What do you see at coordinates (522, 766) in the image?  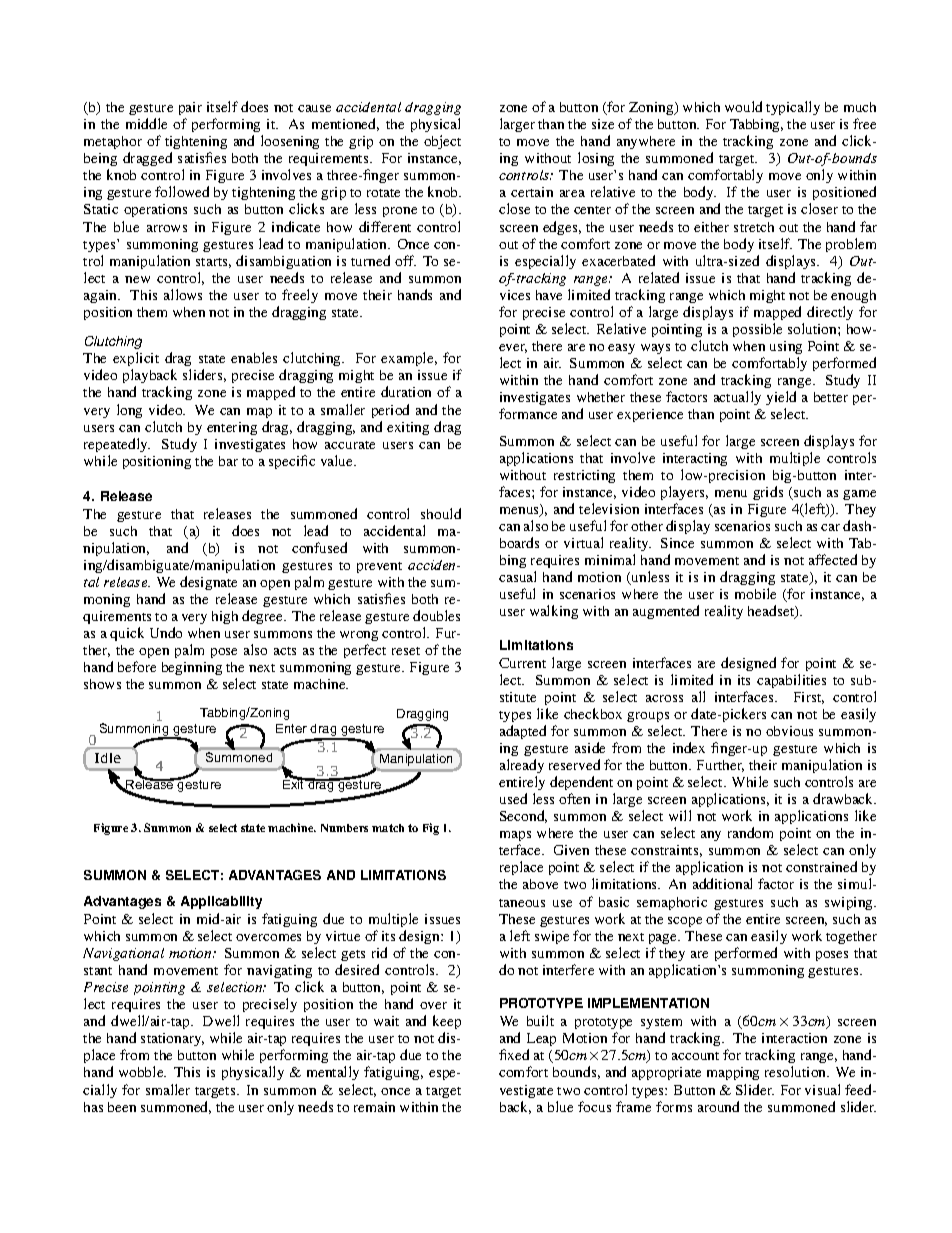 I see `already` at bounding box center [522, 766].
